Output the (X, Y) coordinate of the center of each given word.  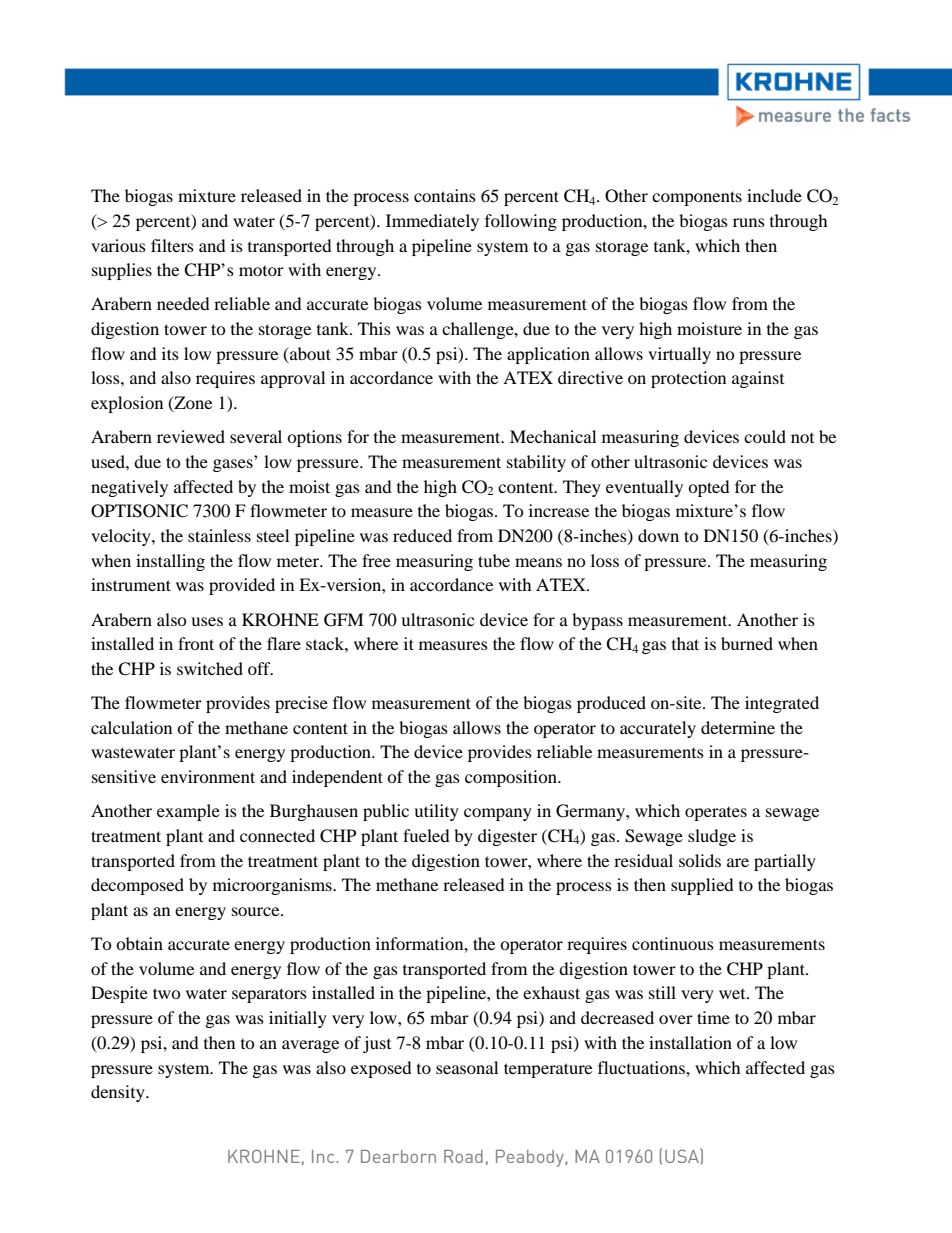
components (697, 198)
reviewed (191, 436)
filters (172, 245)
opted (709, 488)
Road (463, 1156)
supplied (702, 886)
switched (210, 668)
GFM (344, 620)
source (257, 911)
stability (536, 463)
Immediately (432, 222)
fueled (426, 835)
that (685, 643)
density (119, 1093)
